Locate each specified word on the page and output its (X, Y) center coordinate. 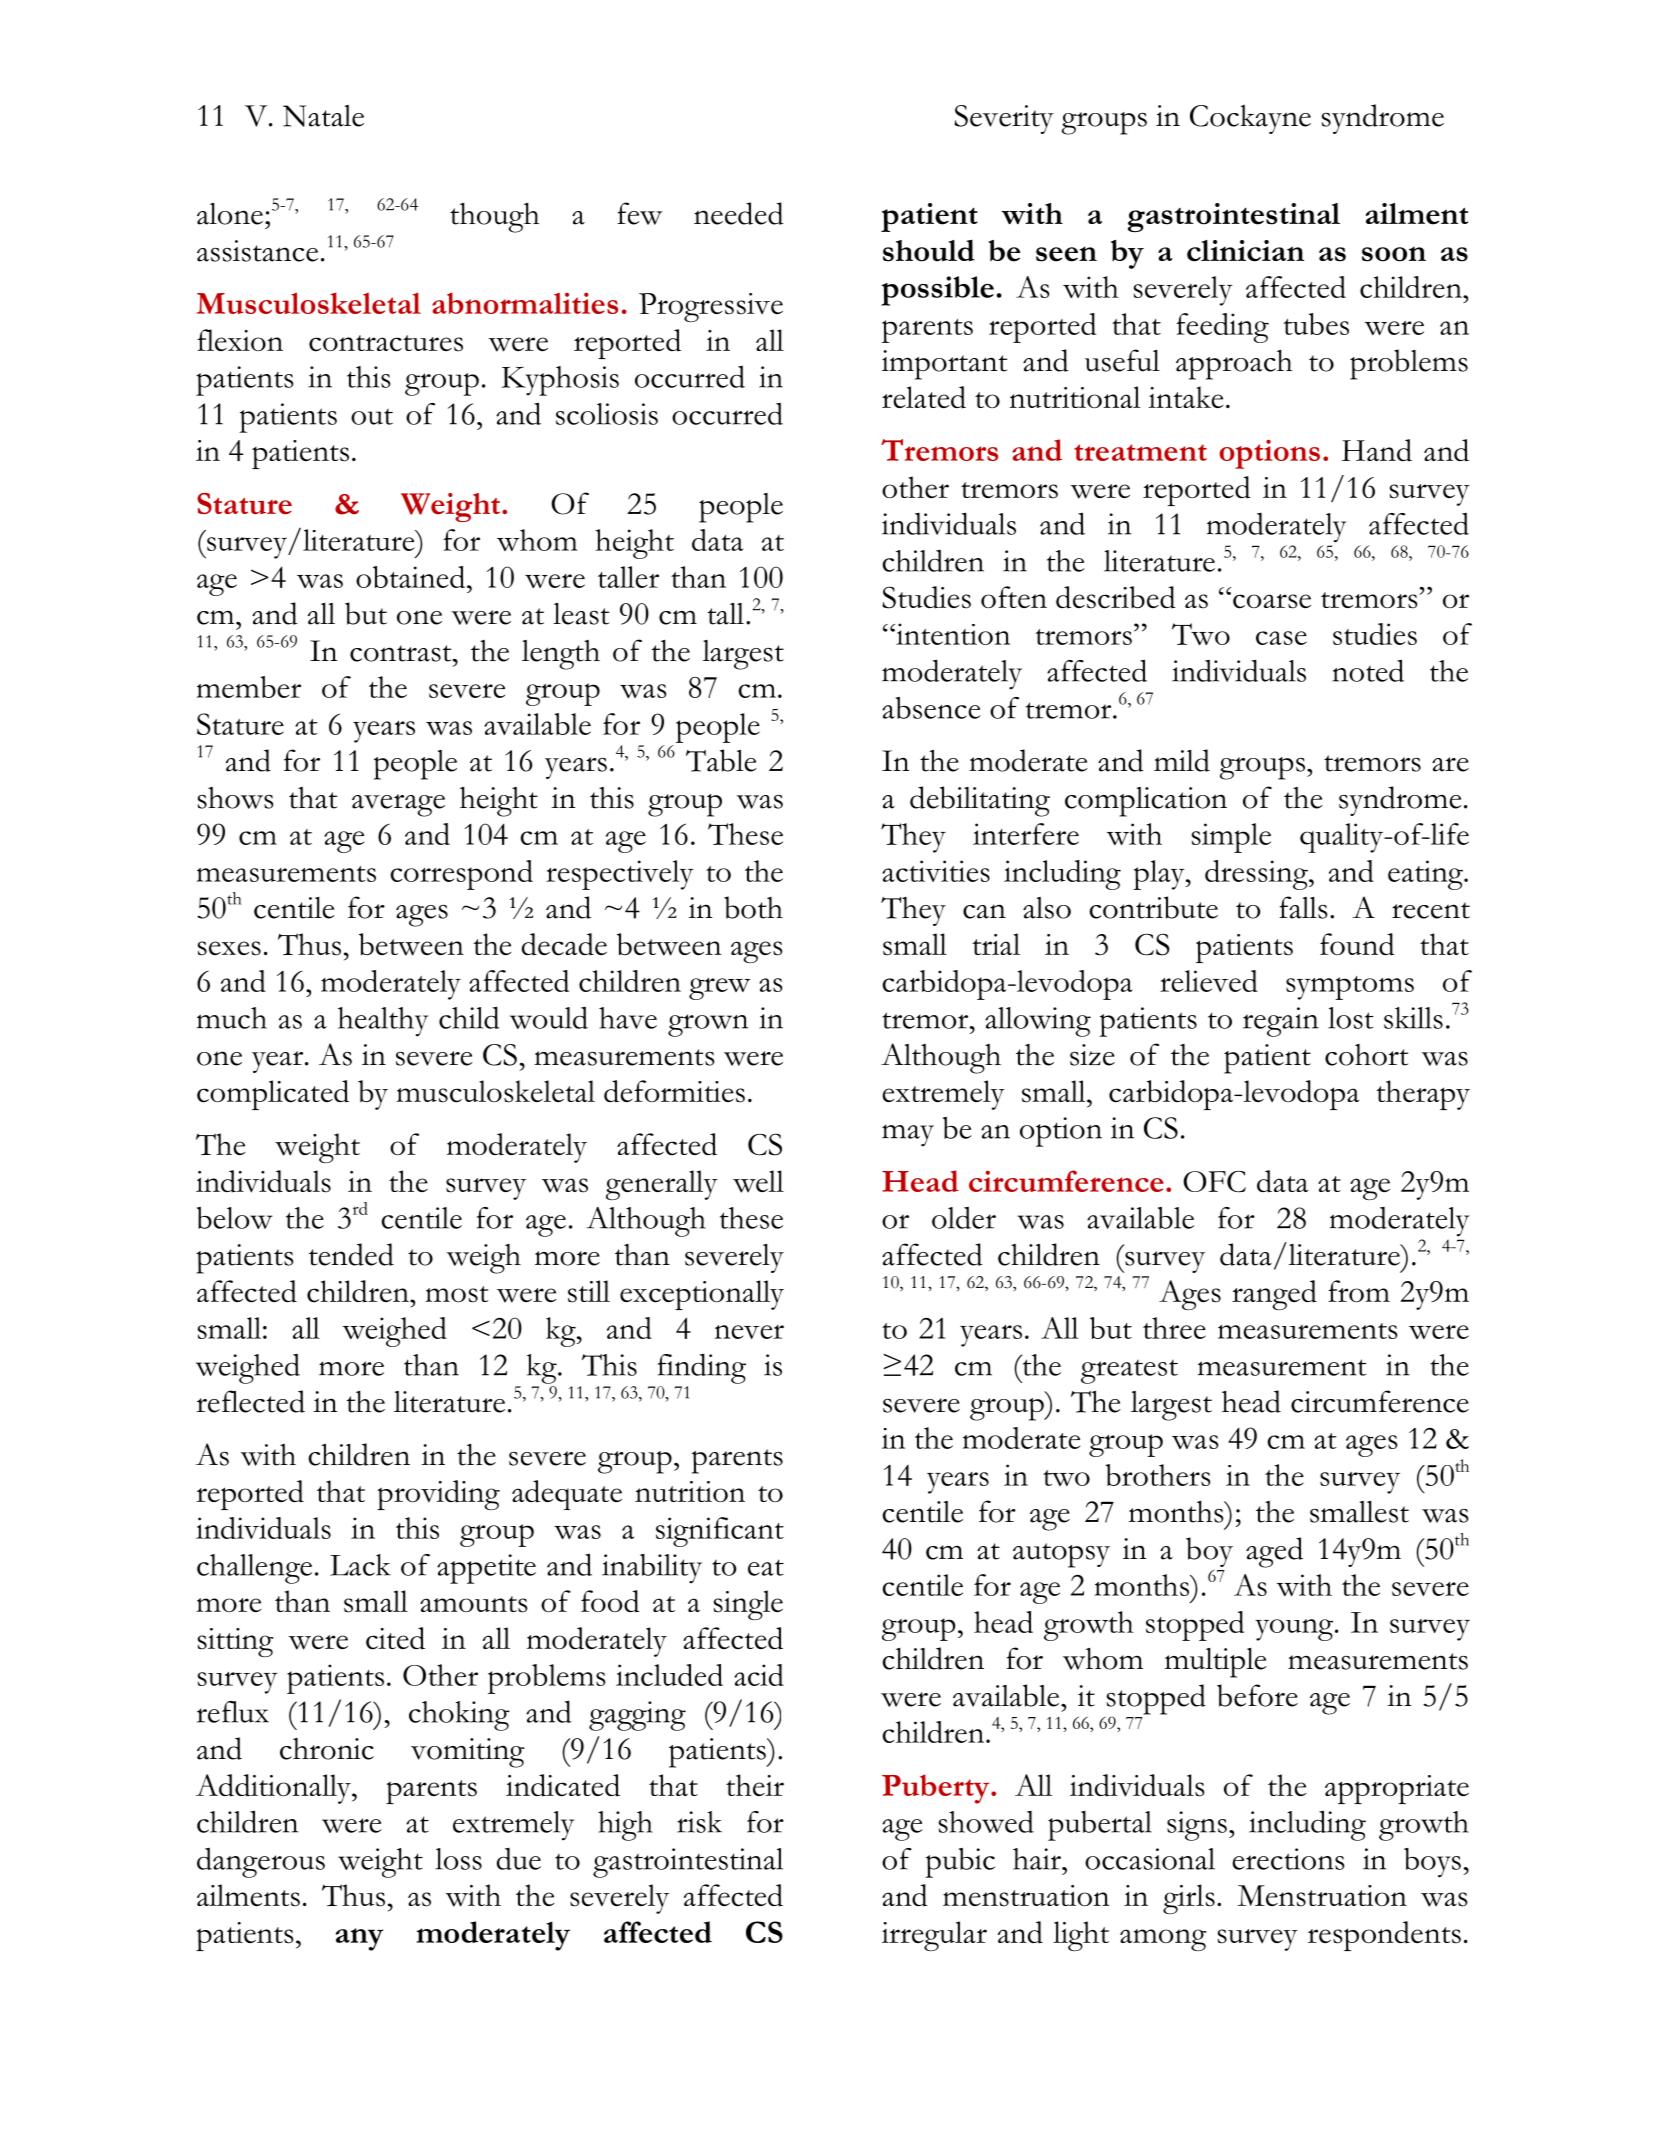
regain (1281, 1022)
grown (708, 1025)
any (360, 1939)
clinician (1245, 251)
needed (739, 213)
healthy (383, 1022)
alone (230, 214)
